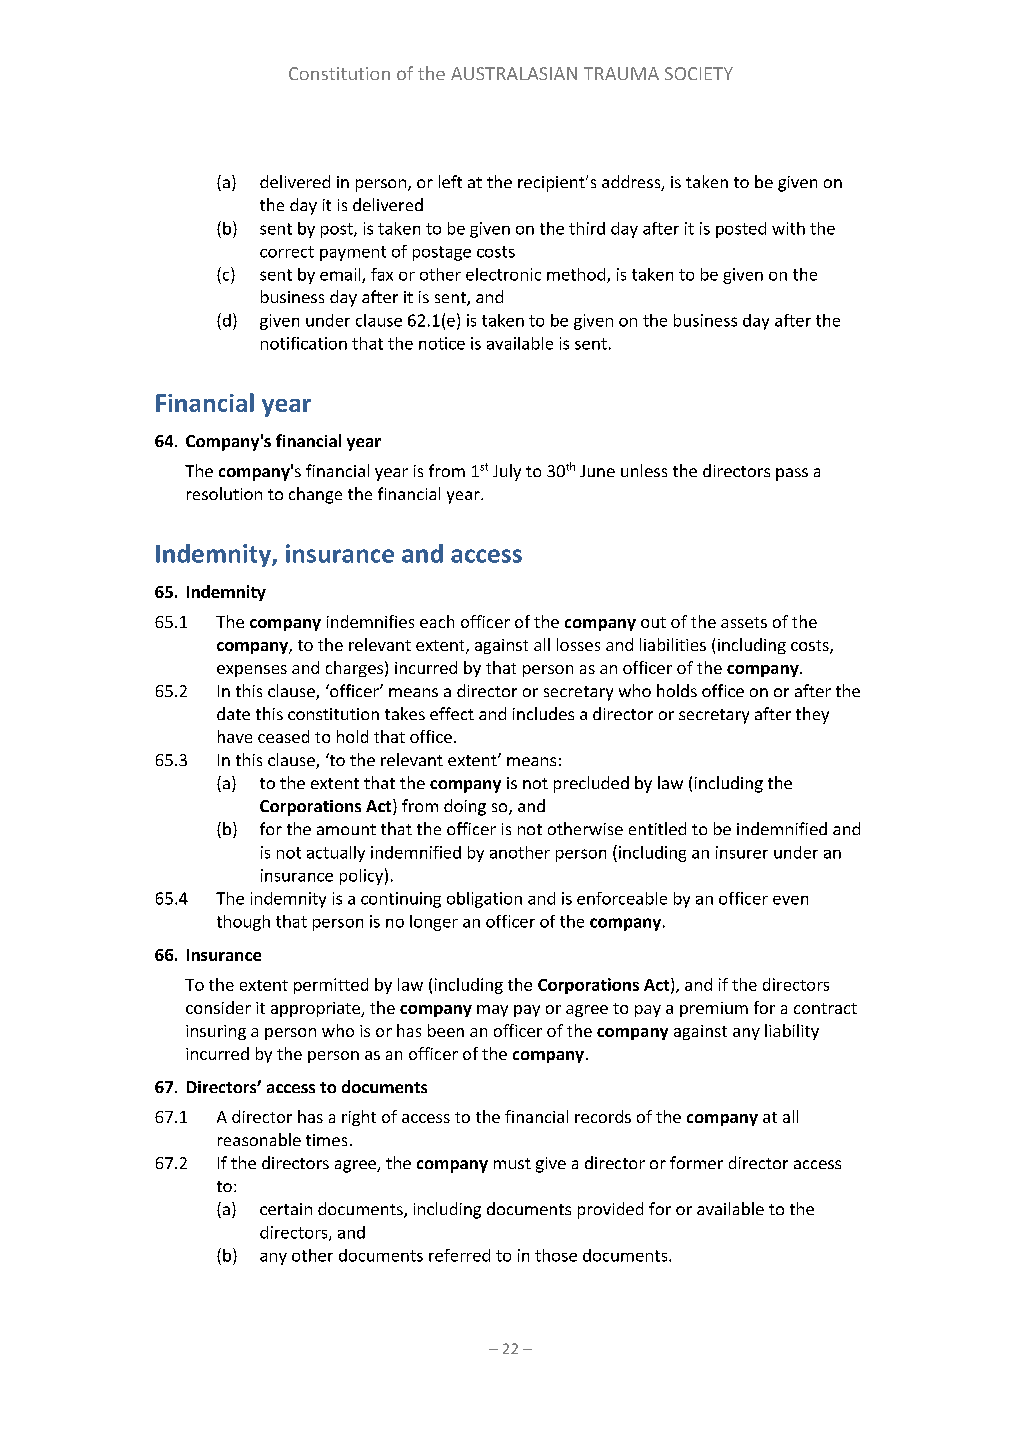  I want to click on AUSTRALASIAN, so click(514, 73).
